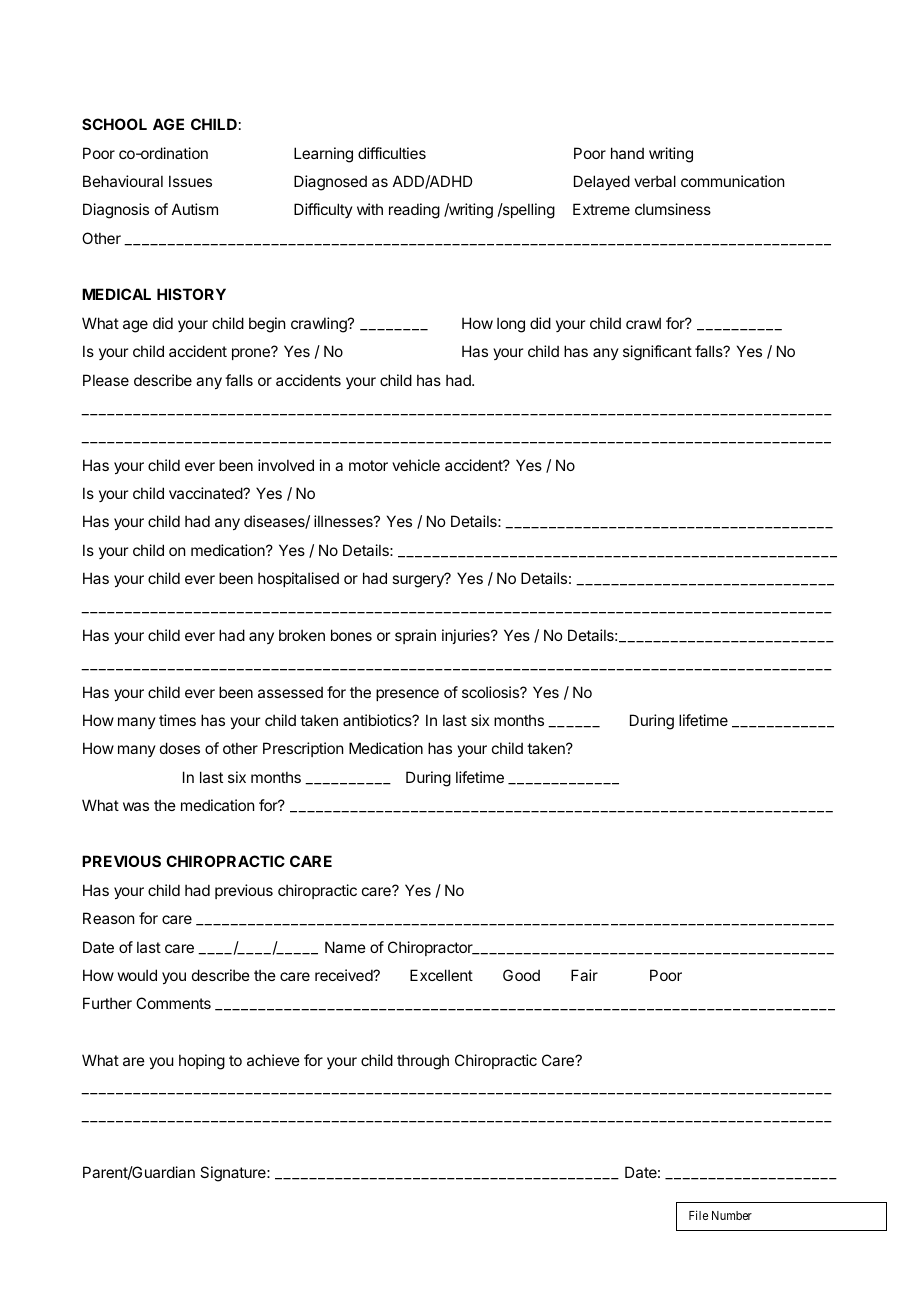  What do you see at coordinates (491, 692) in the screenshot?
I see `scoliosis` at bounding box center [491, 692].
